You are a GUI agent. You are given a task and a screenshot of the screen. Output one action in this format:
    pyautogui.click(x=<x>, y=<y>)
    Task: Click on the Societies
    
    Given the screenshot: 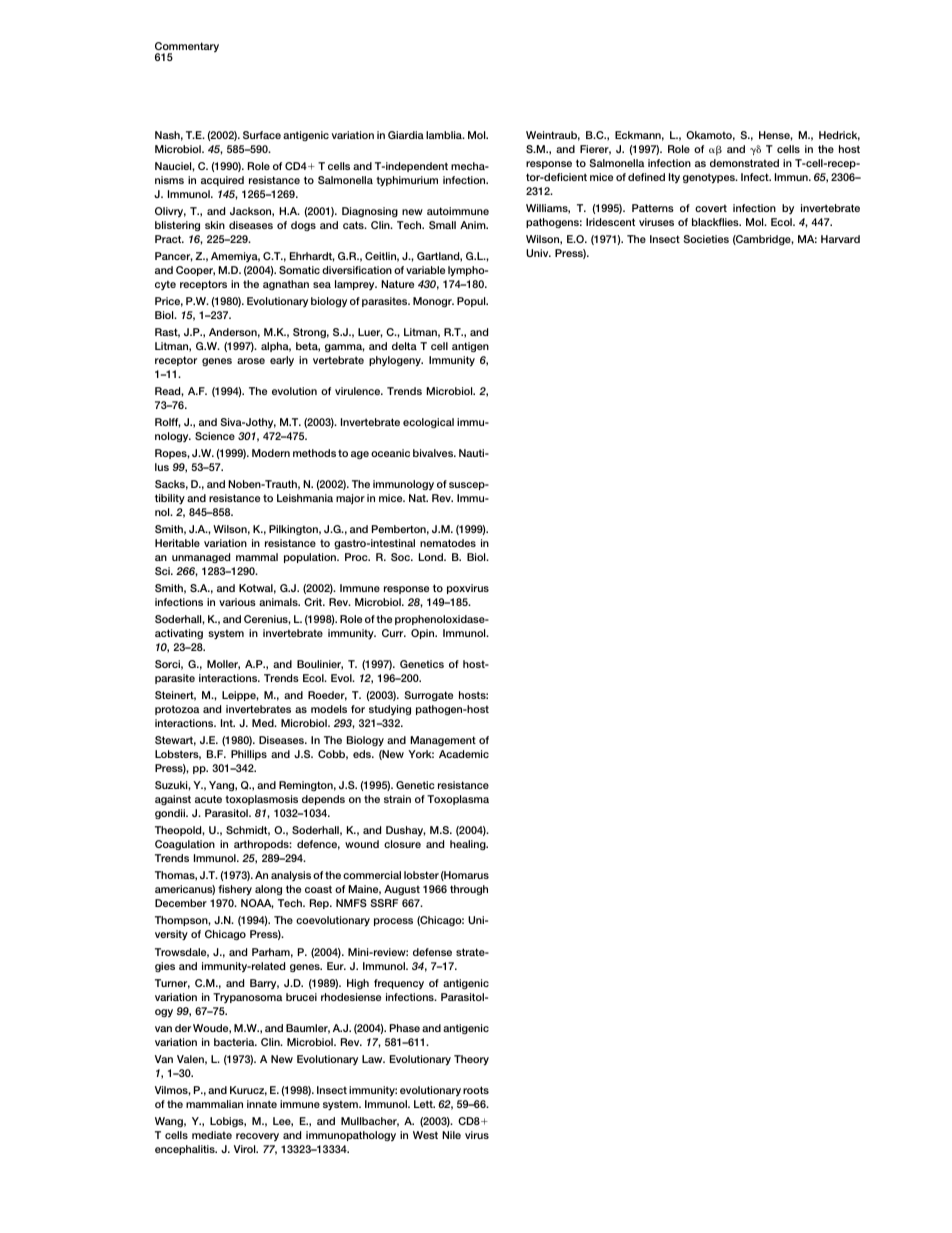 What is the action you would take?
    pyautogui.click(x=706, y=239)
